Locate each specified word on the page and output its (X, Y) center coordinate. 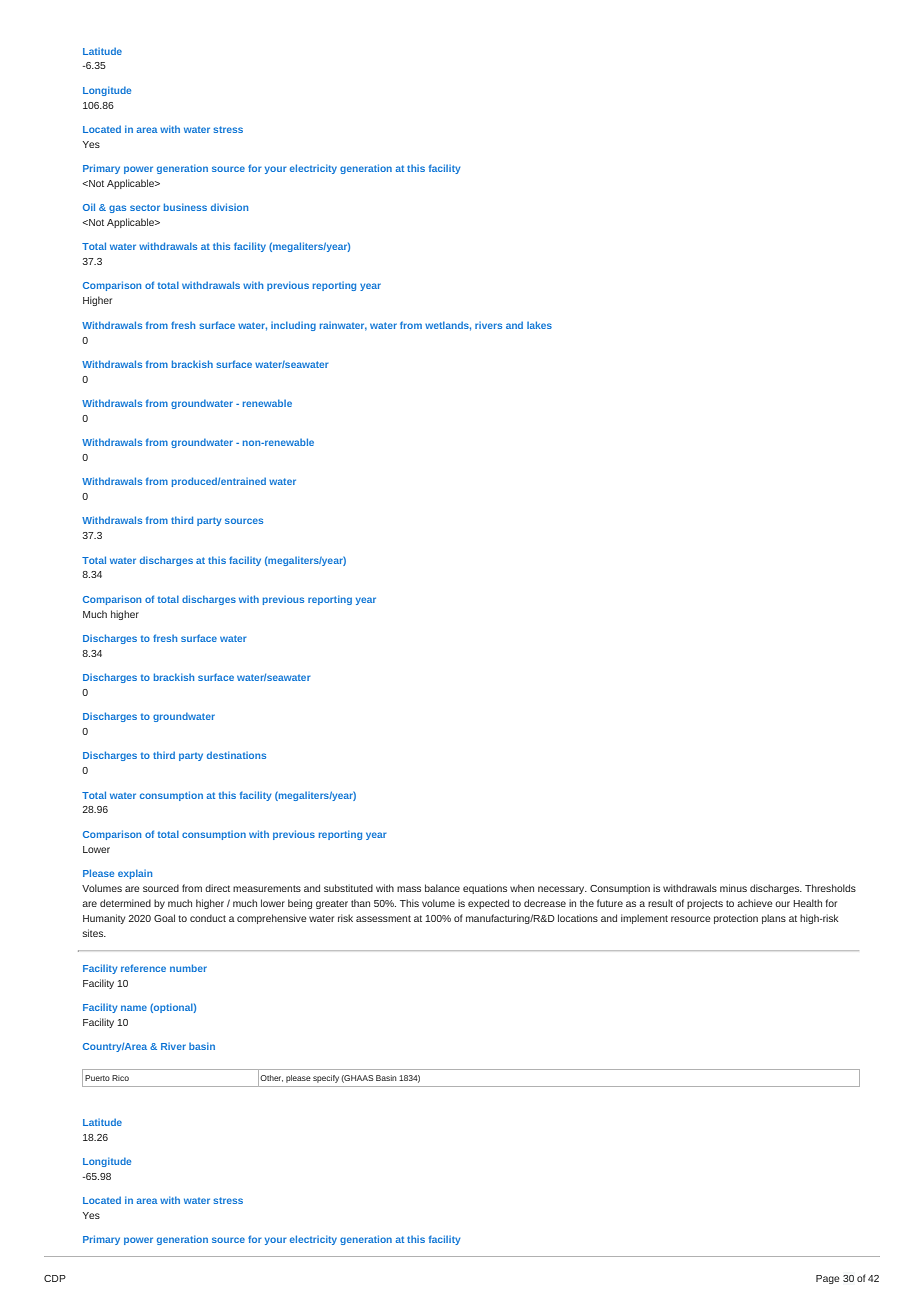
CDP (55, 1278)
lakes (539, 325)
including (293, 326)
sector (145, 207)
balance (442, 888)
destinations (236, 755)
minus (733, 888)
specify (326, 1079)
